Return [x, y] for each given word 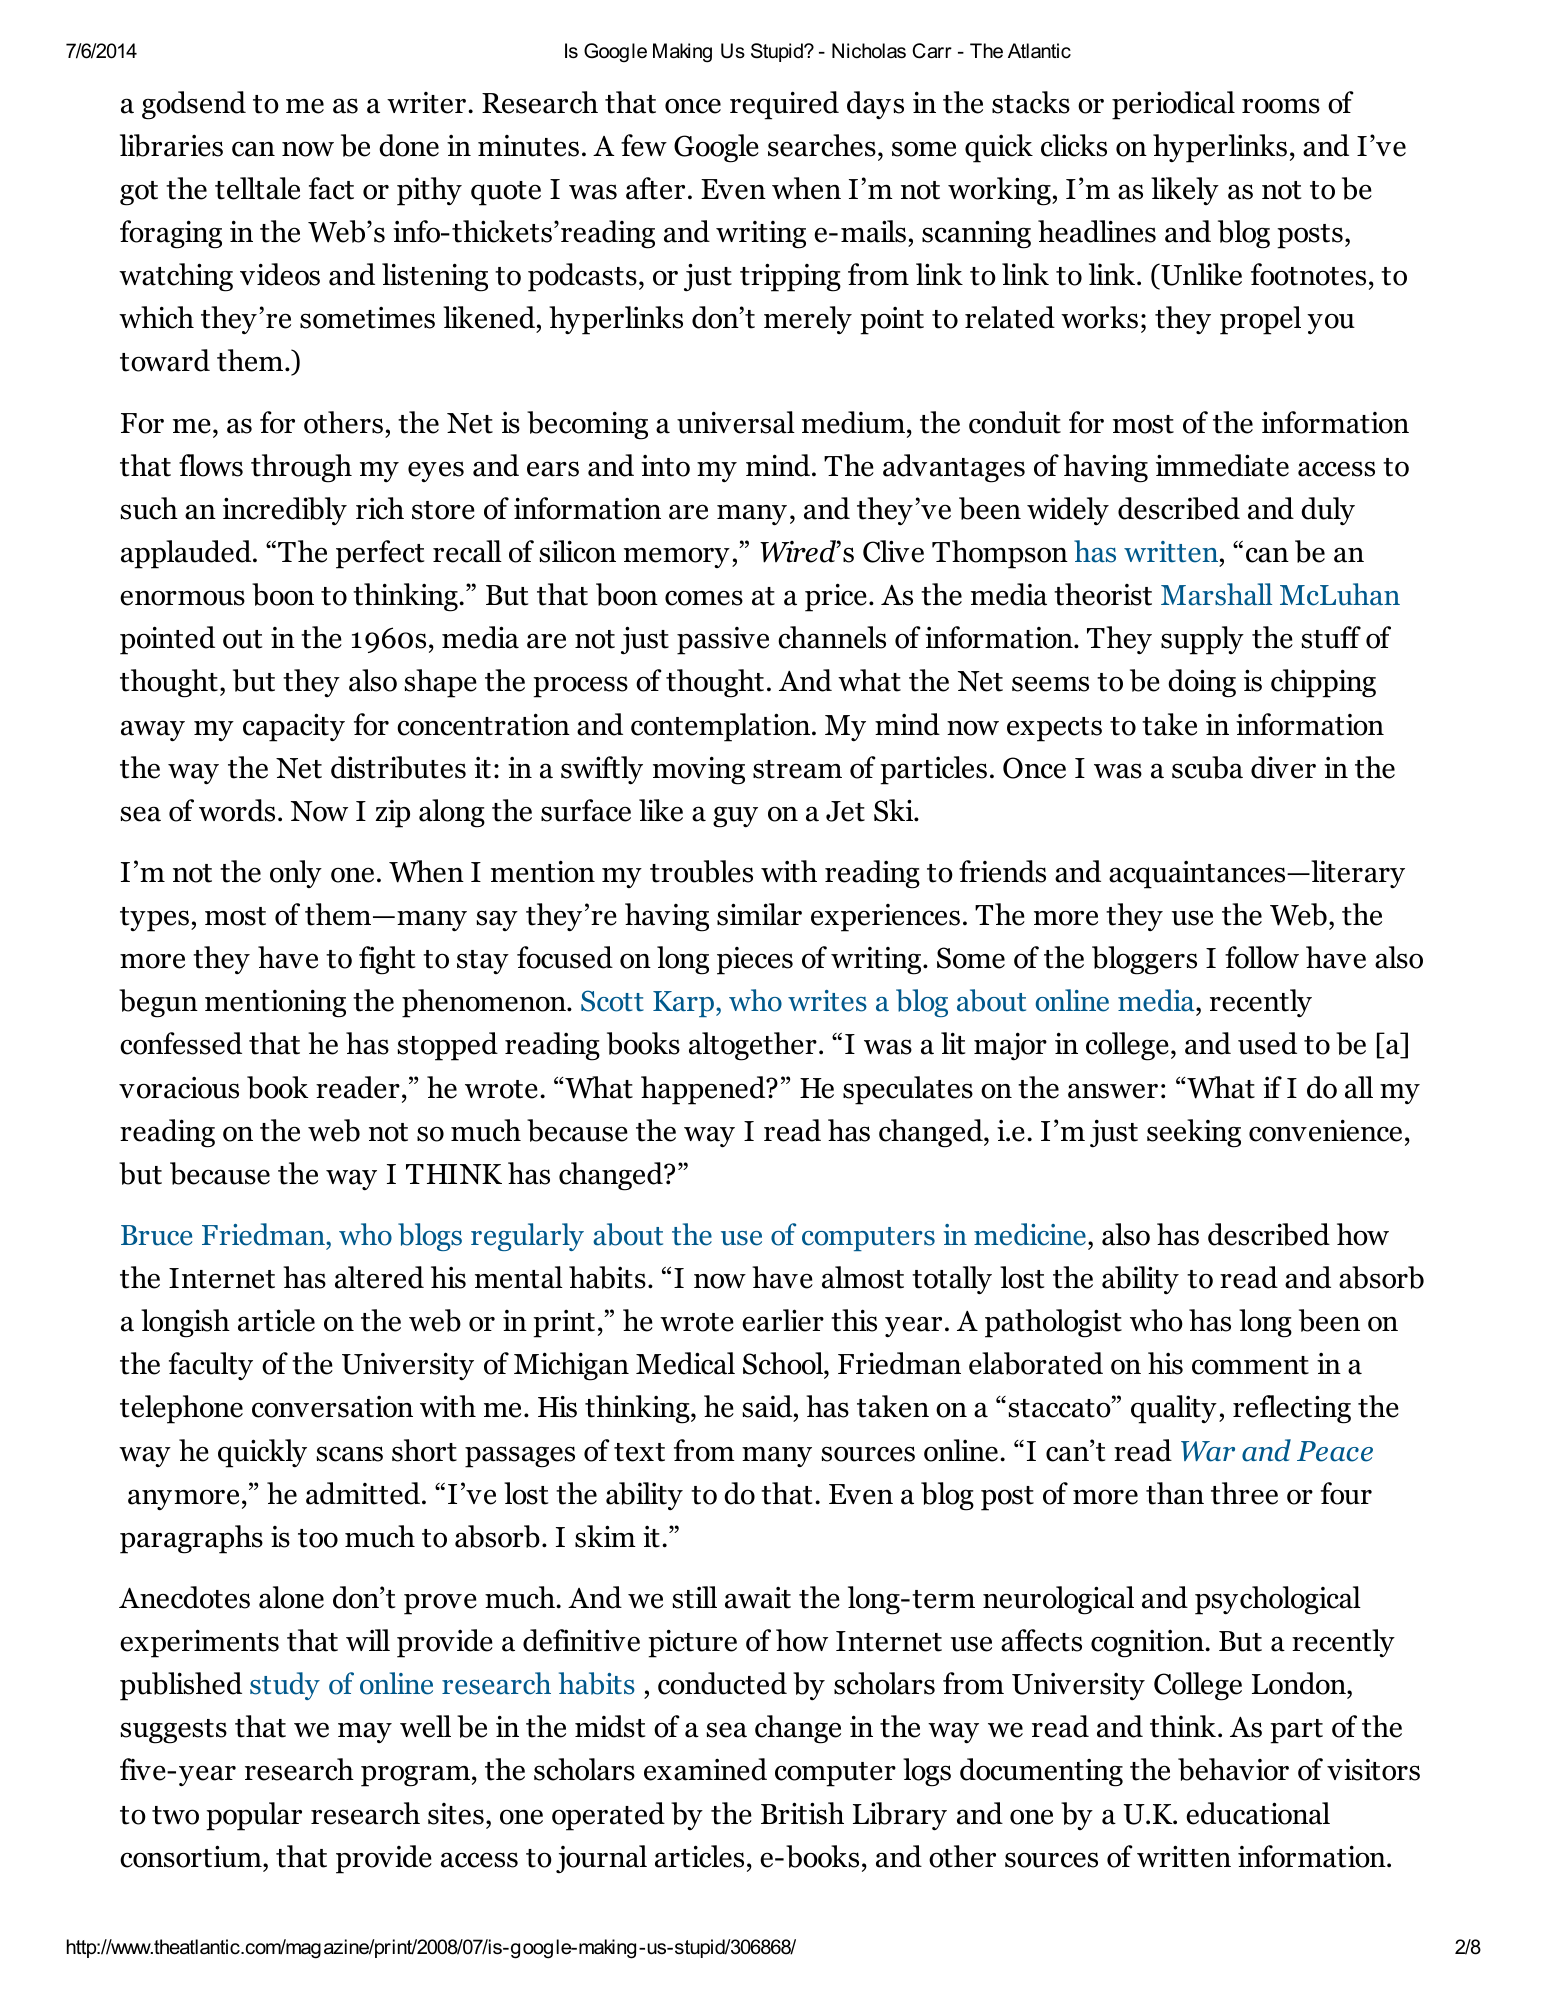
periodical [1173, 105]
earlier [783, 1320]
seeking [1194, 1133]
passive [723, 641]
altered [379, 1277]
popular [254, 1816]
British [802, 1813]
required [784, 105]
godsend [194, 105]
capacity [294, 727]
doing [1202, 683]
